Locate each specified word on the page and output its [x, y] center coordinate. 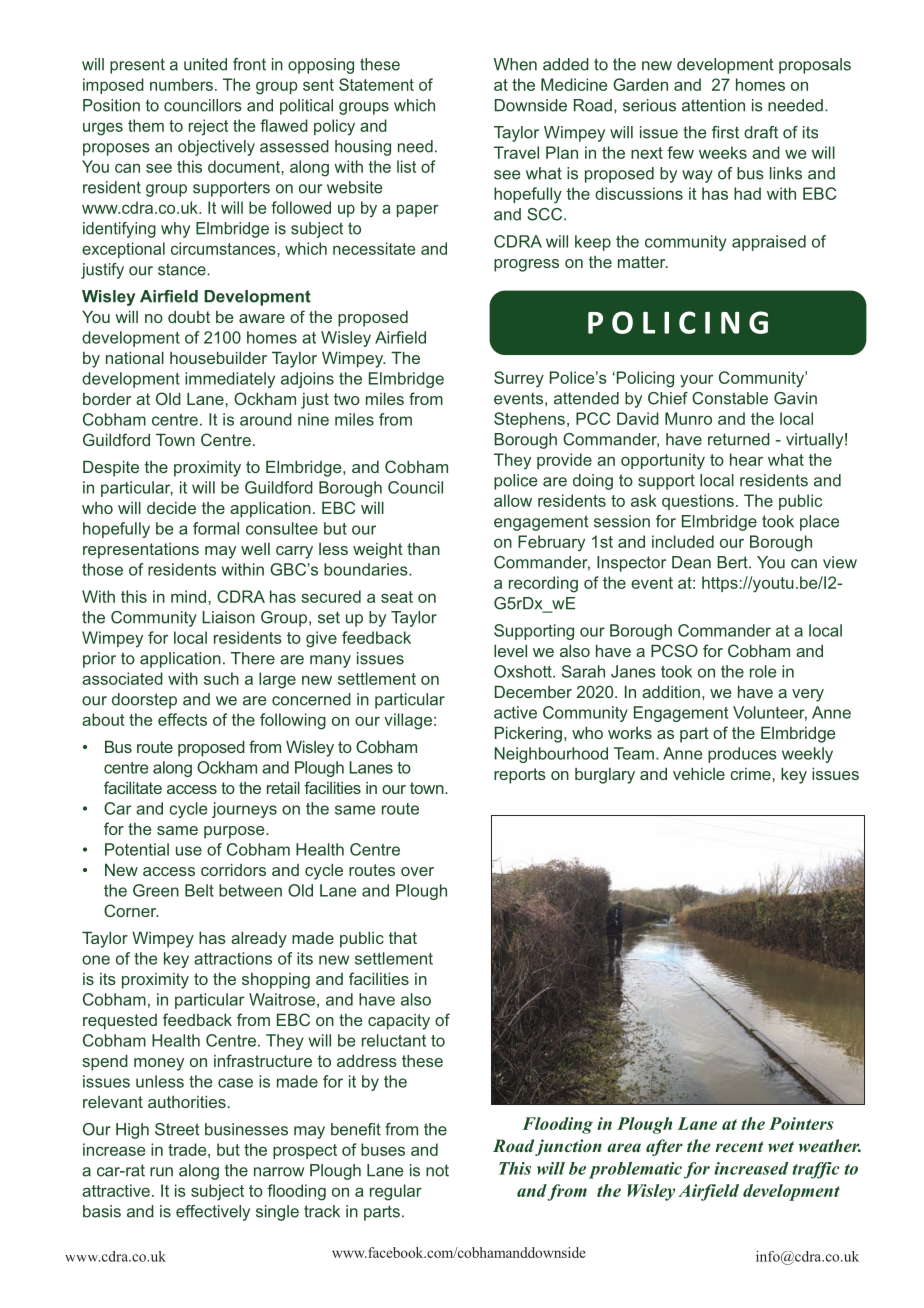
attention [713, 105]
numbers [181, 84]
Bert [733, 562]
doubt [189, 316]
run [161, 1172]
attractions [233, 958]
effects [182, 719]
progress [526, 265]
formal [216, 528]
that [403, 938]
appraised [769, 243]
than [423, 549]
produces [742, 755]
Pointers [801, 1123]
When [515, 64]
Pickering [528, 734]
